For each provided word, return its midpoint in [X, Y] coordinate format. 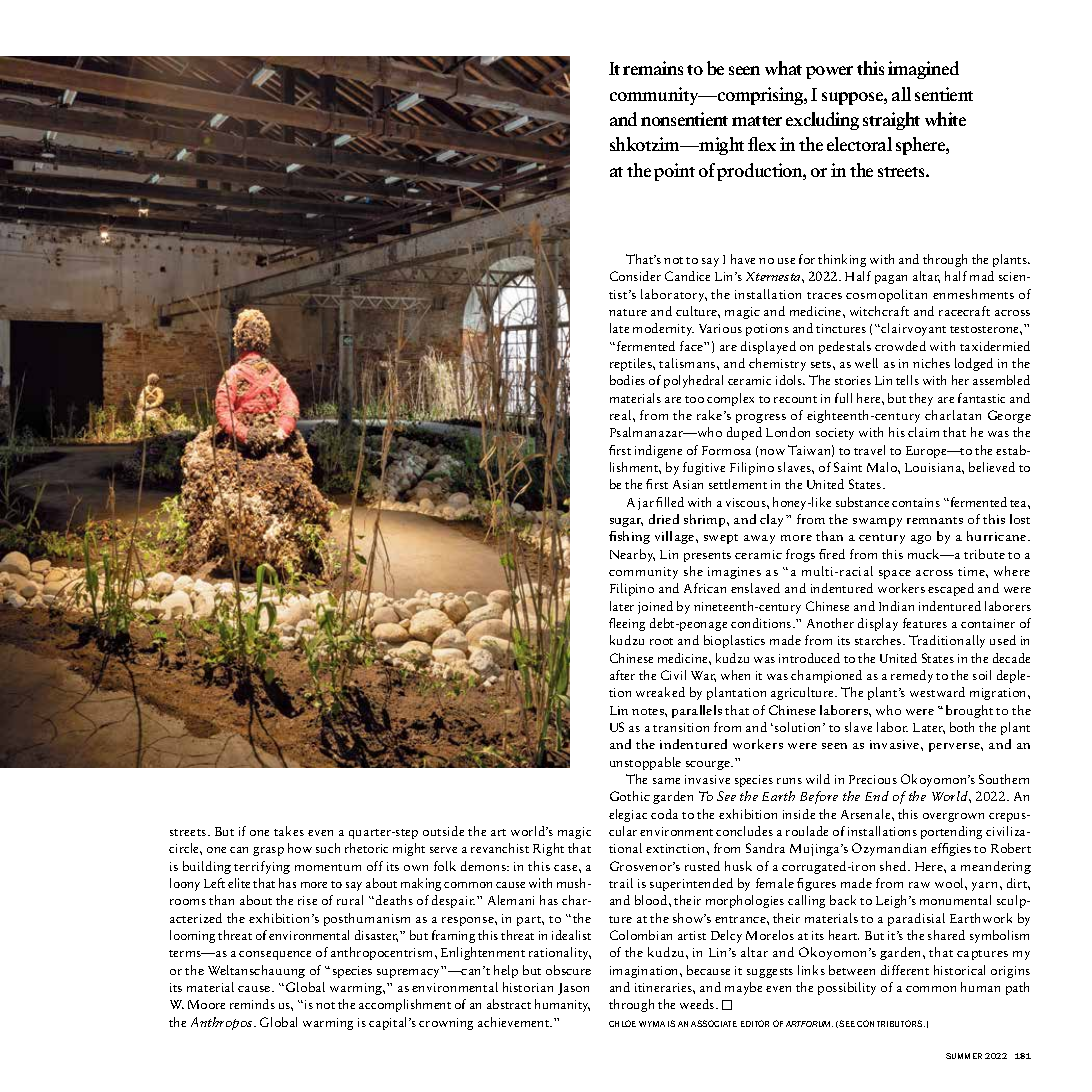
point [674, 172]
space [895, 574]
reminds [252, 1004]
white [945, 119]
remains [653, 68]
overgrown [953, 817]
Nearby [632, 555]
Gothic [630, 796]
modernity [663, 329]
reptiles [632, 364]
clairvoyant [913, 329]
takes [289, 831]
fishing [629, 537]
